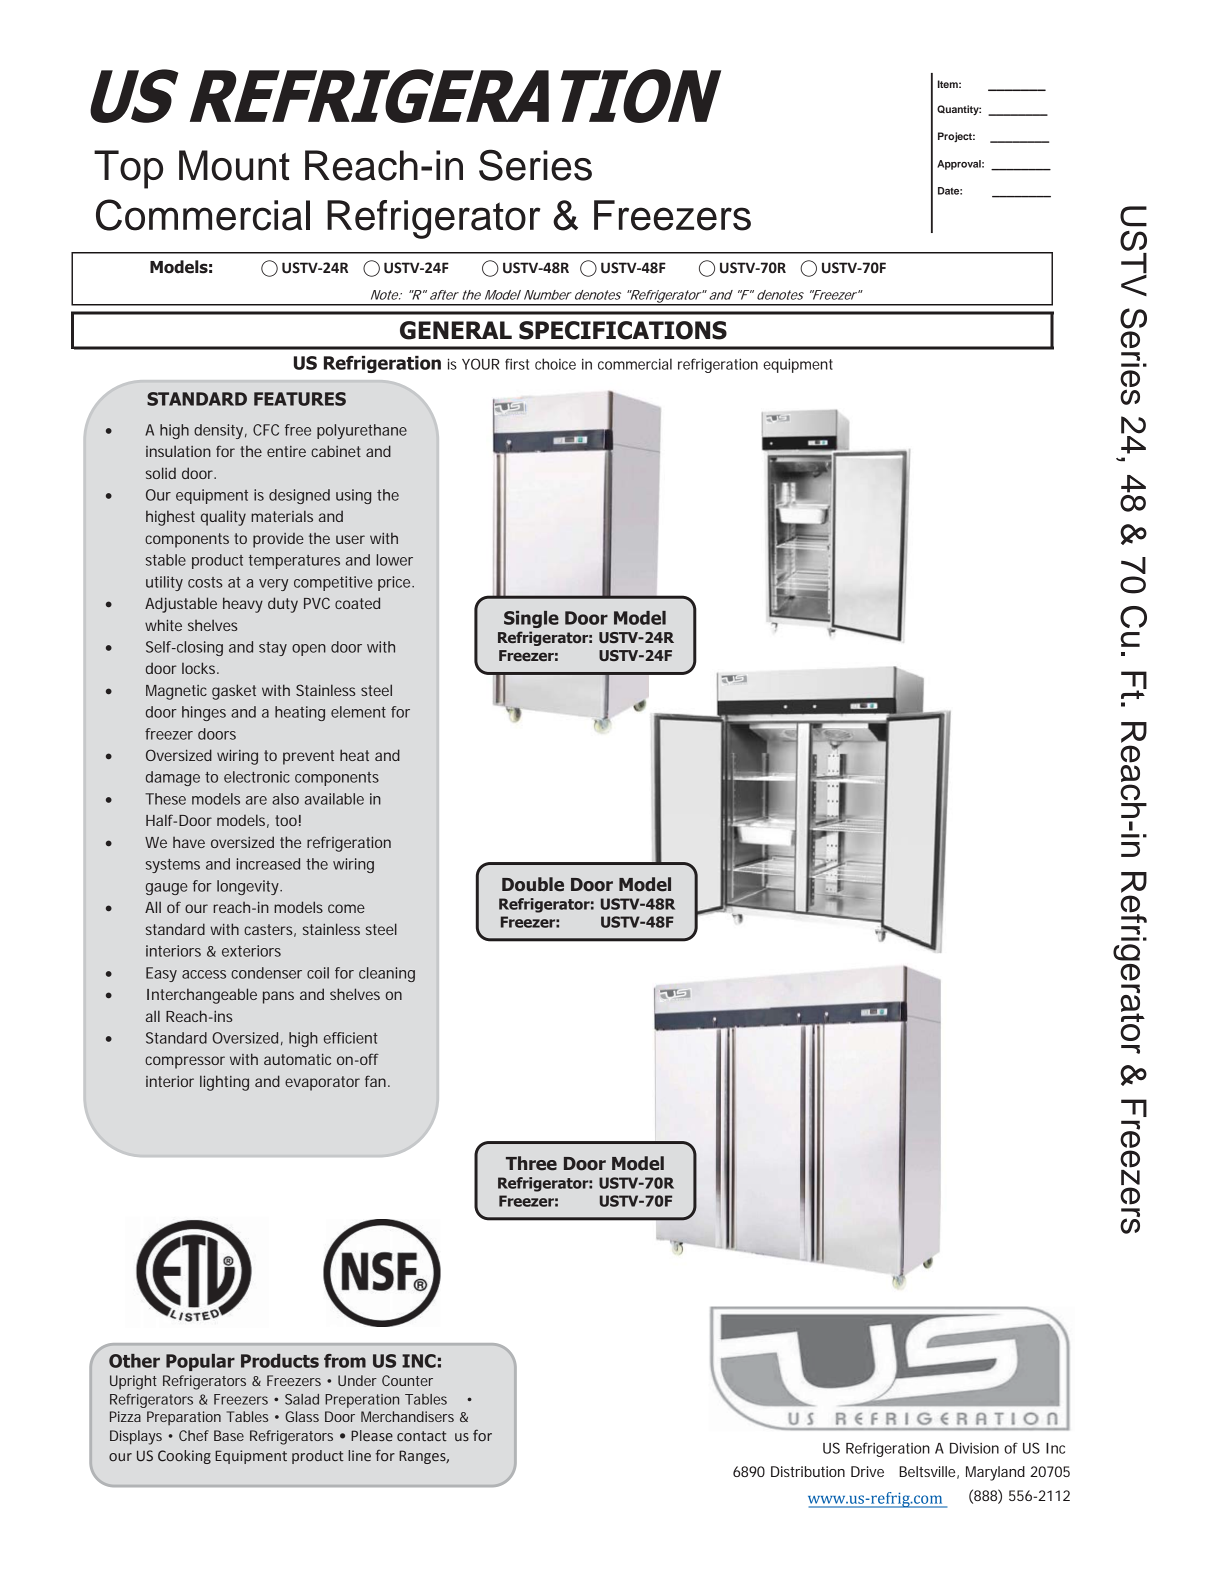 Image resolution: width=1215 pixels, height=1573 pixels. I want to click on contact, so click(422, 1436).
